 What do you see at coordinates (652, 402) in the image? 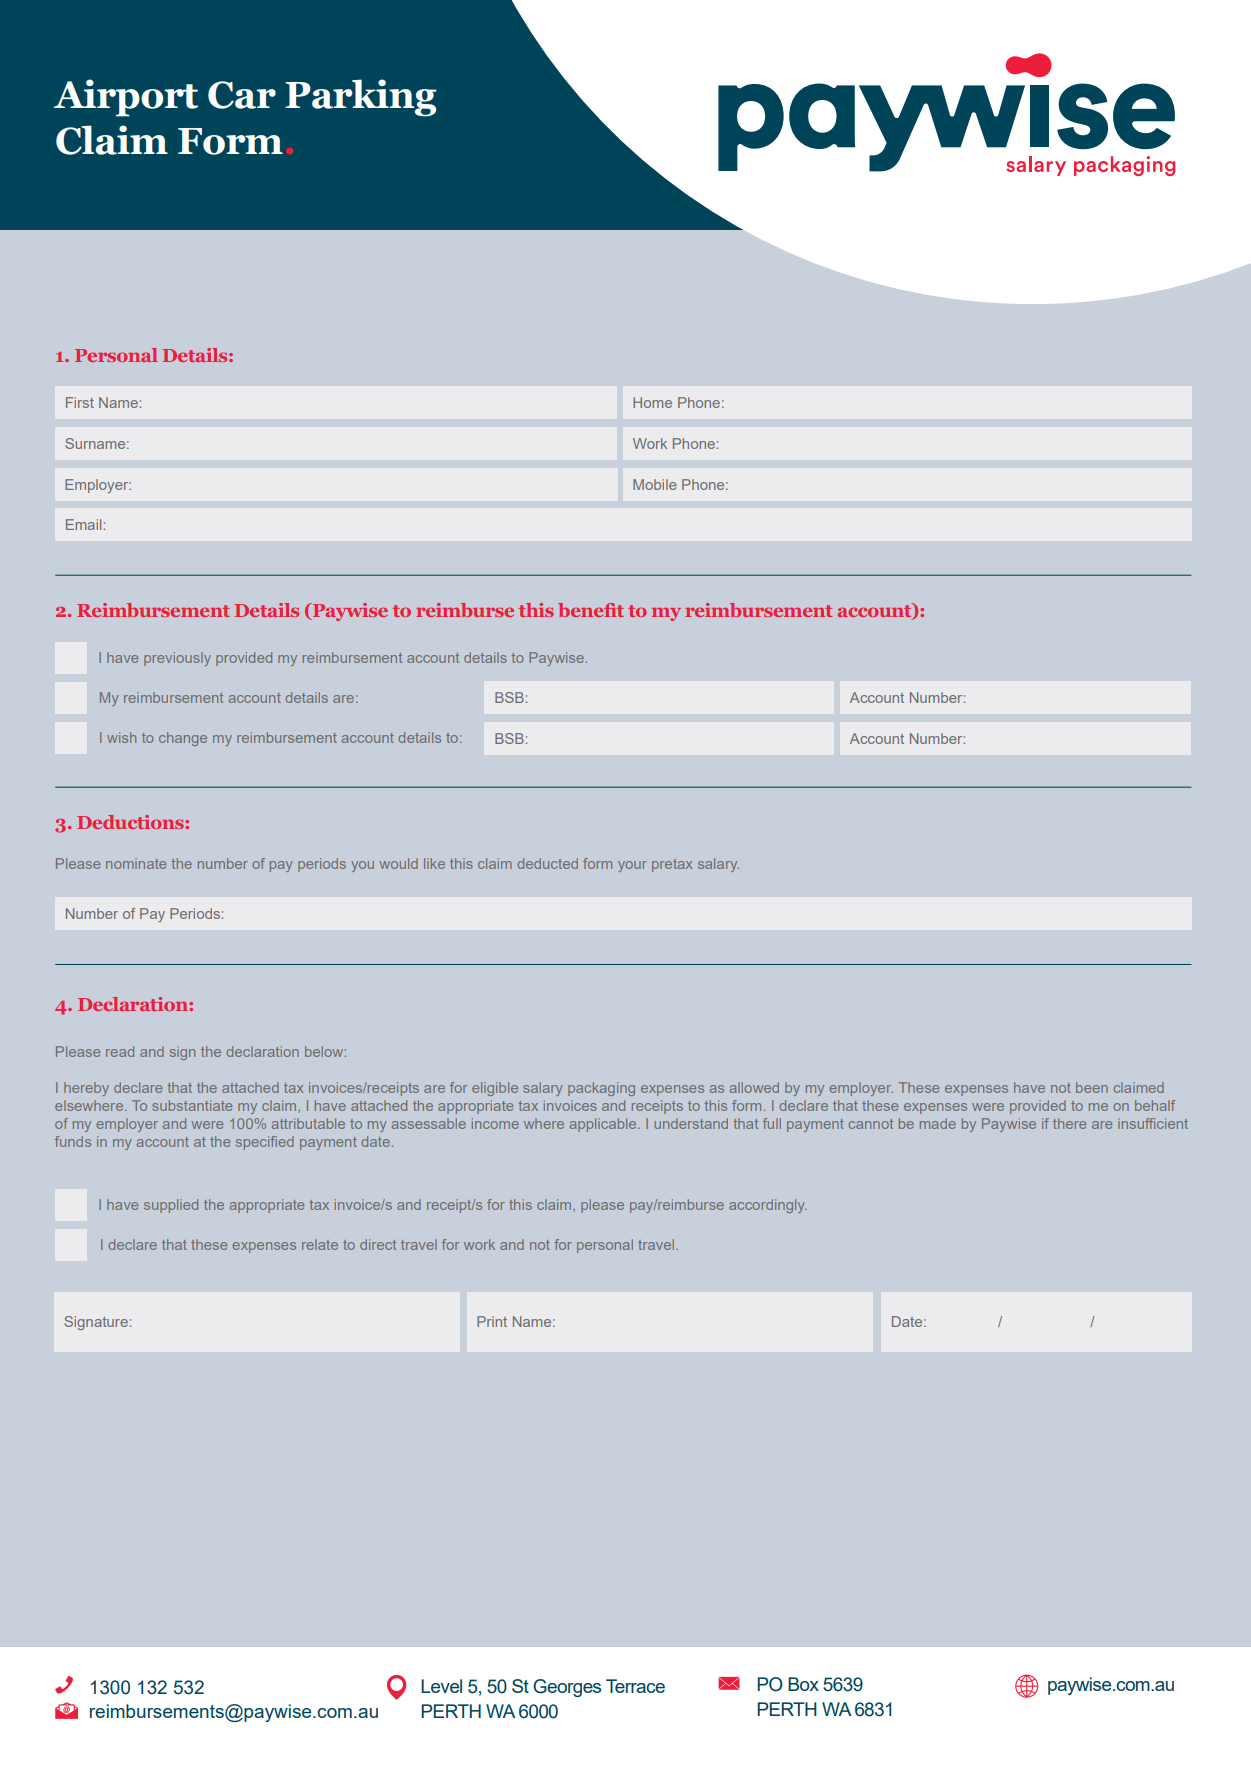
I see `Home` at bounding box center [652, 402].
